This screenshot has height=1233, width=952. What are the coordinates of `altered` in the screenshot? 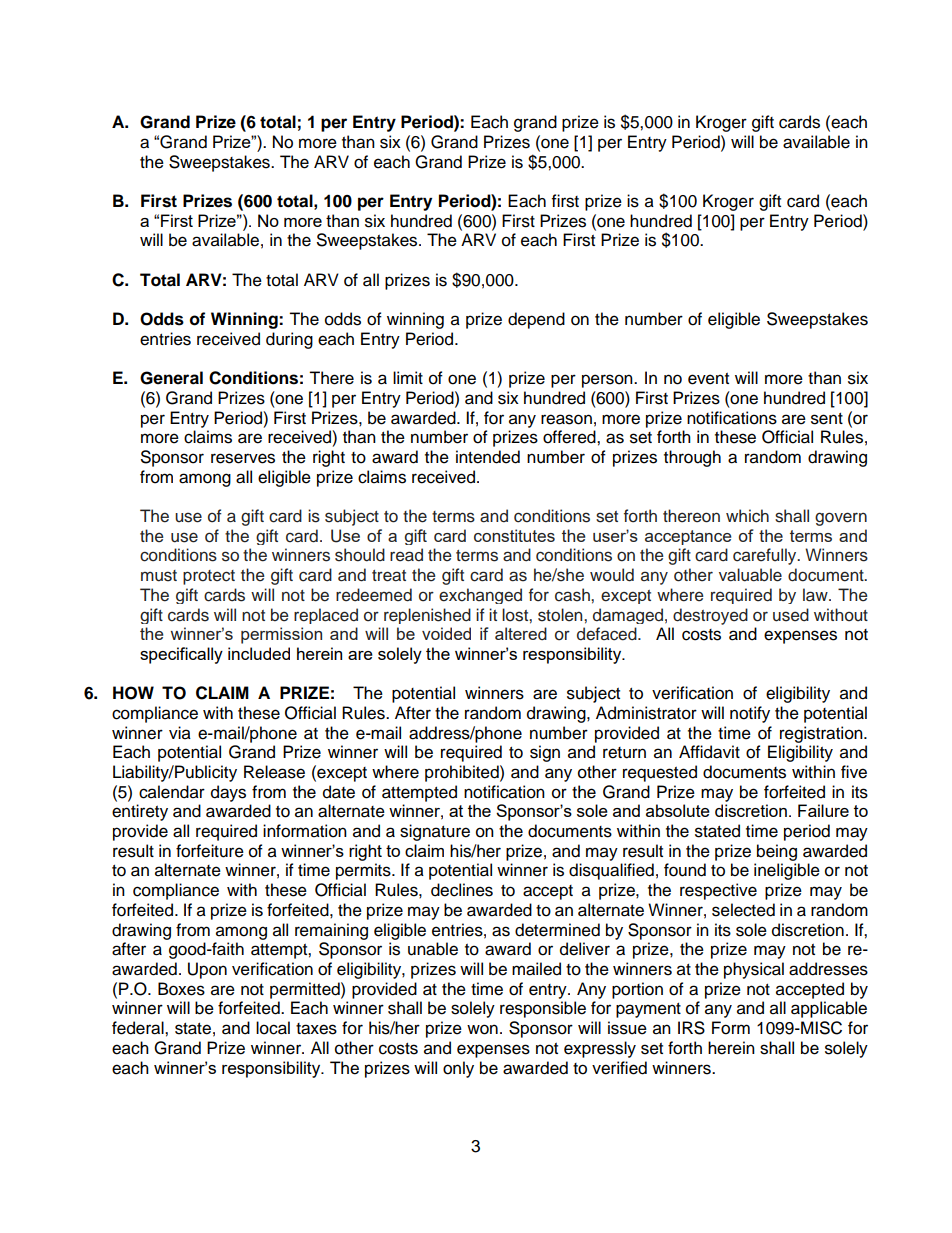 It's located at (521, 634).
